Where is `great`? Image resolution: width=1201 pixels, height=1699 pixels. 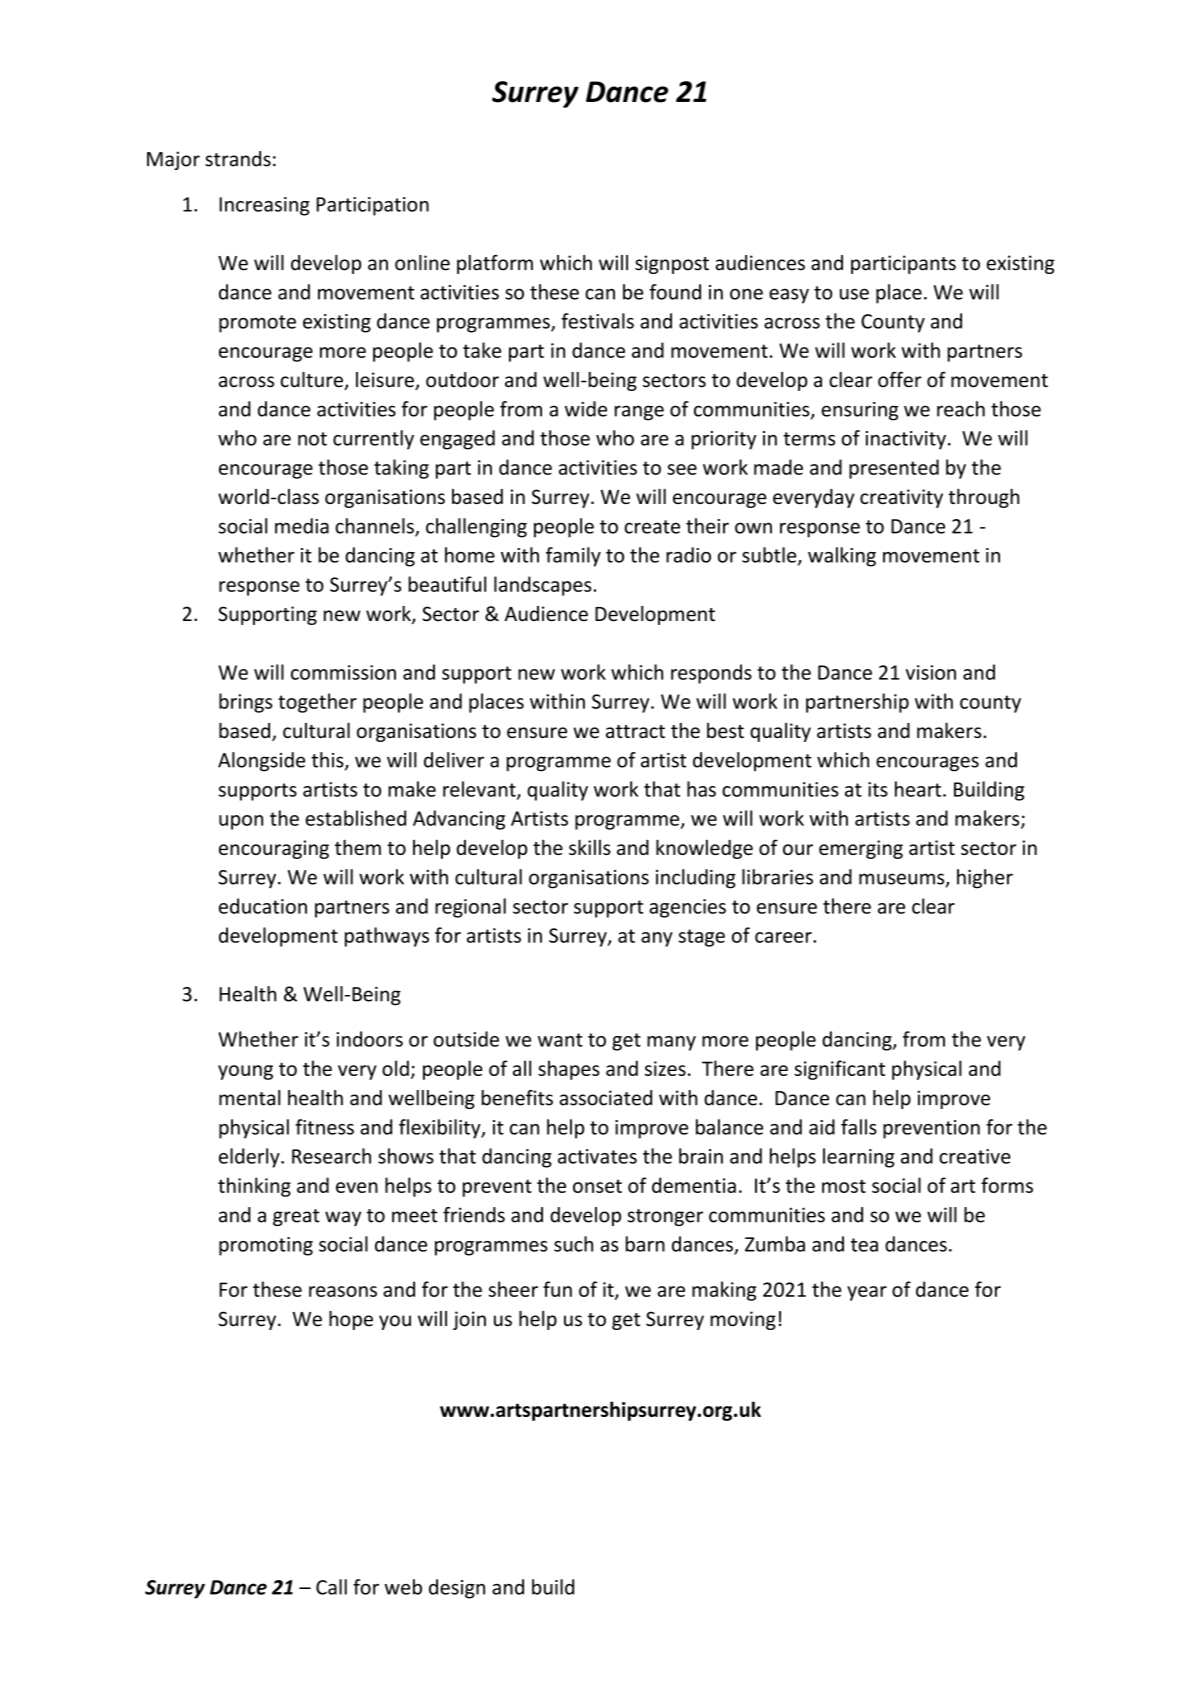 great is located at coordinates (296, 1217).
